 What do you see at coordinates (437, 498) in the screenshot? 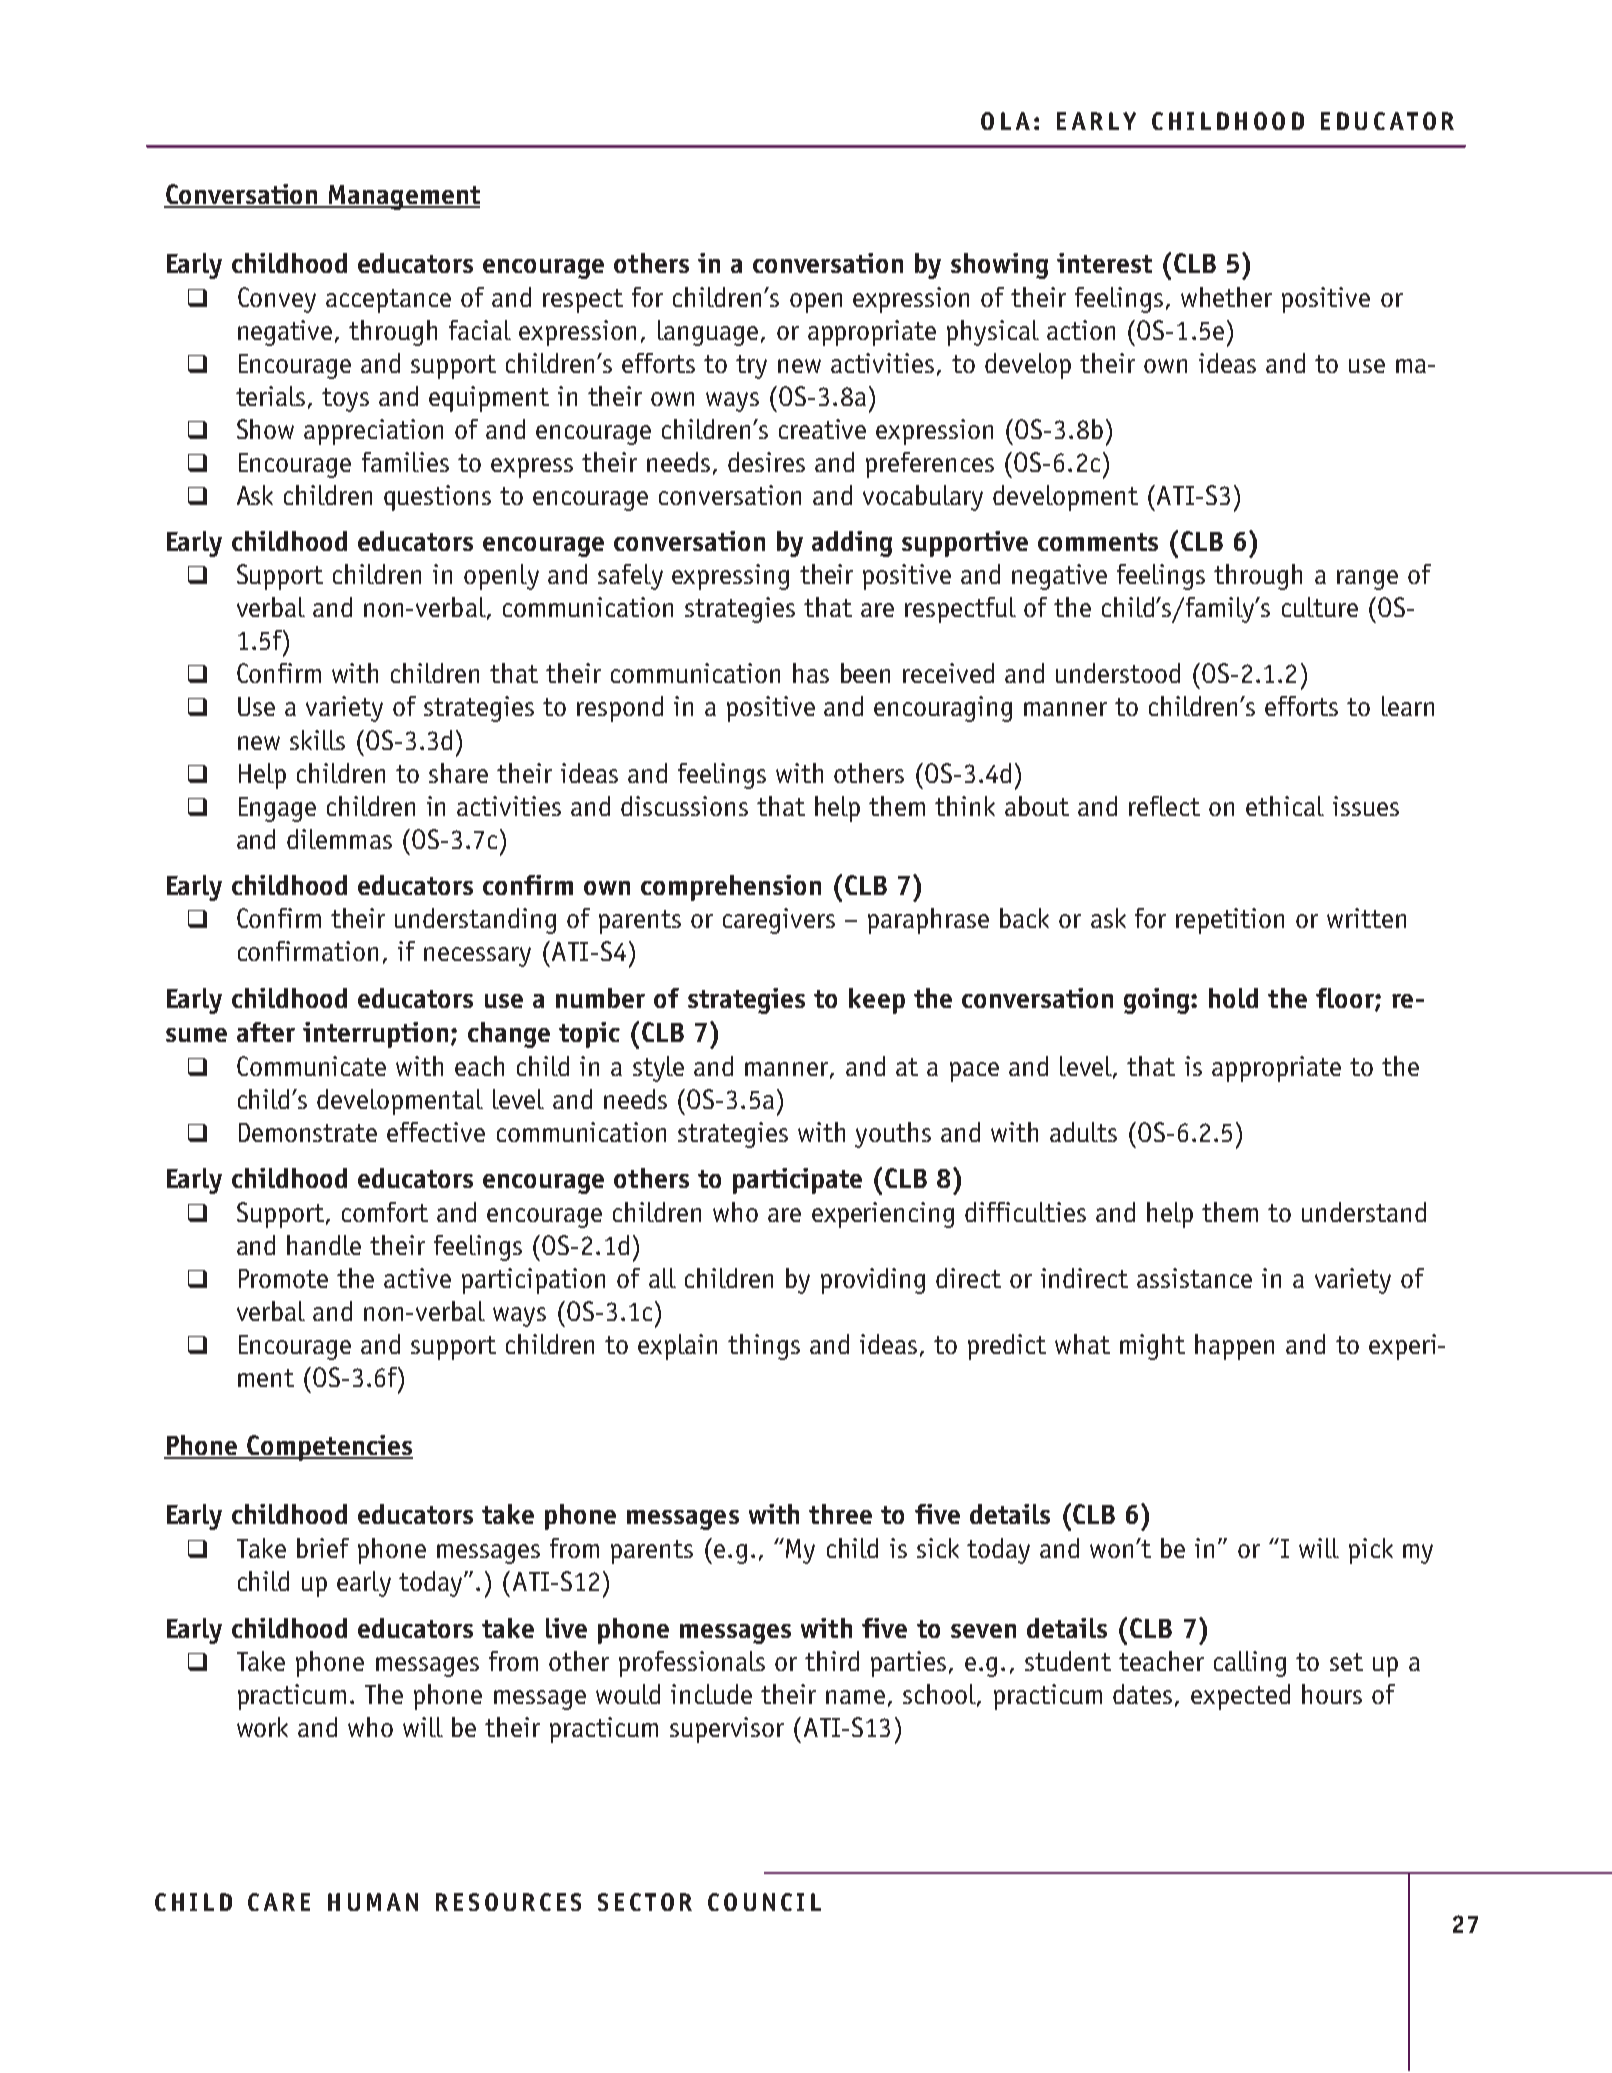
I see `questions` at bounding box center [437, 498].
